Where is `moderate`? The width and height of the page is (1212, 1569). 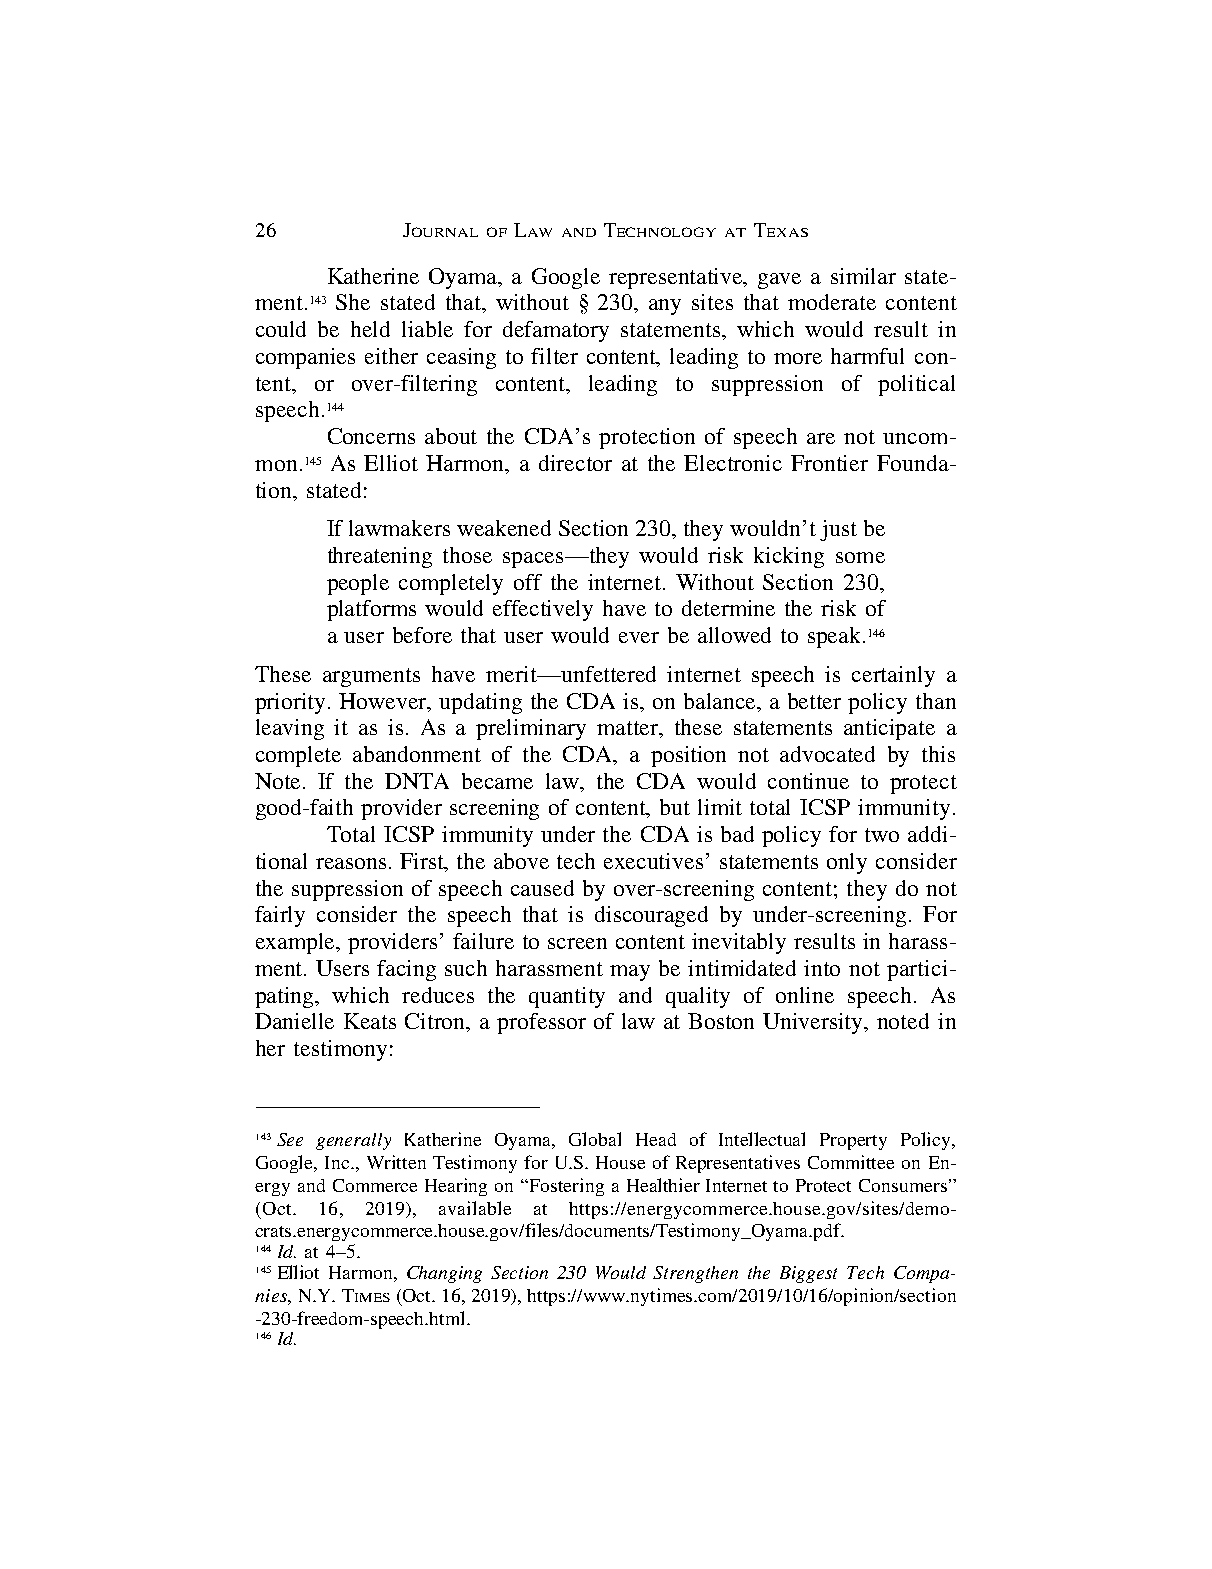 moderate is located at coordinates (832, 302).
